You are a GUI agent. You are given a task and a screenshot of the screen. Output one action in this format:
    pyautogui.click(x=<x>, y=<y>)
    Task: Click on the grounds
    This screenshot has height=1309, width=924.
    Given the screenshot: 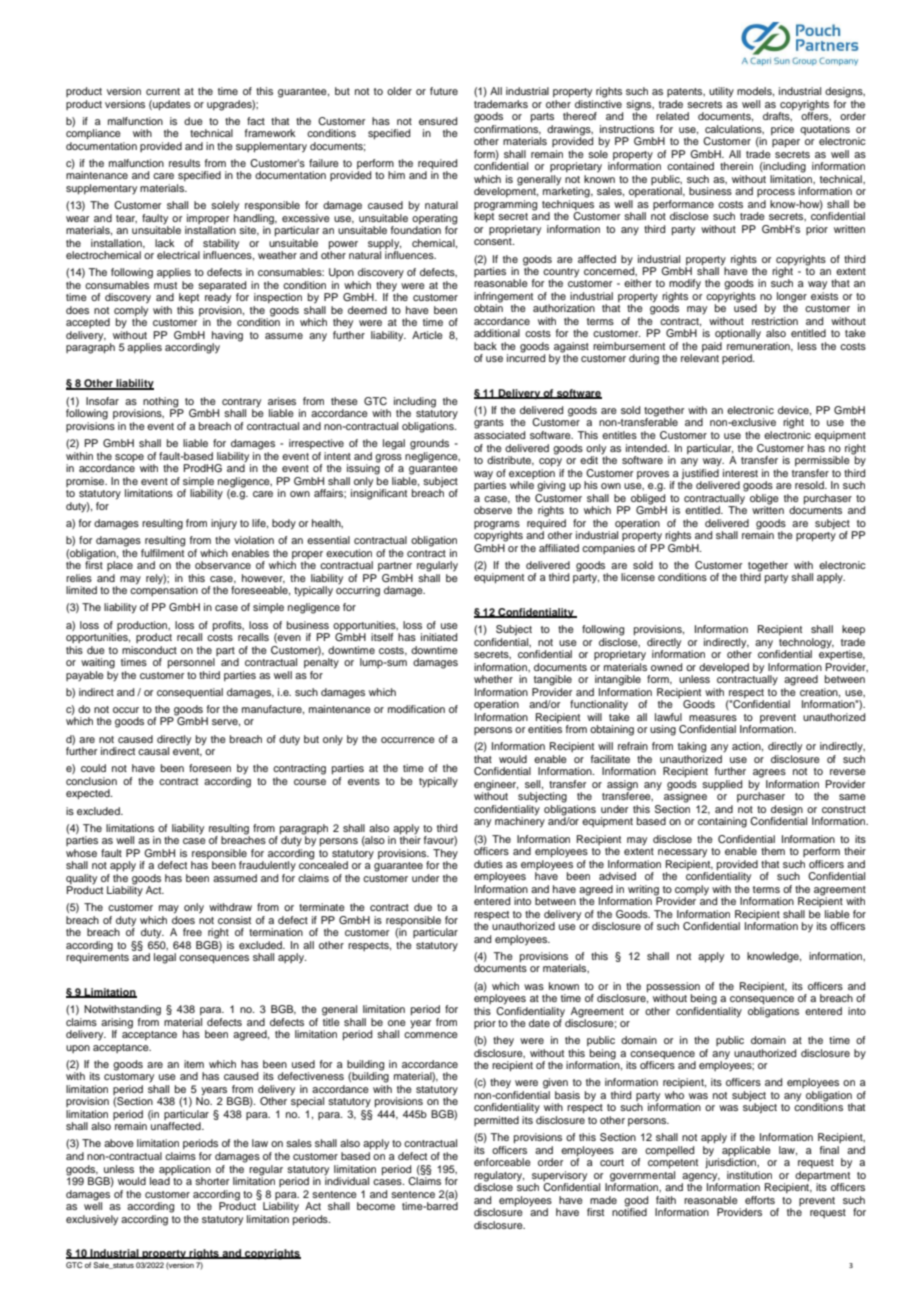 What is the action you would take?
    pyautogui.click(x=429, y=444)
